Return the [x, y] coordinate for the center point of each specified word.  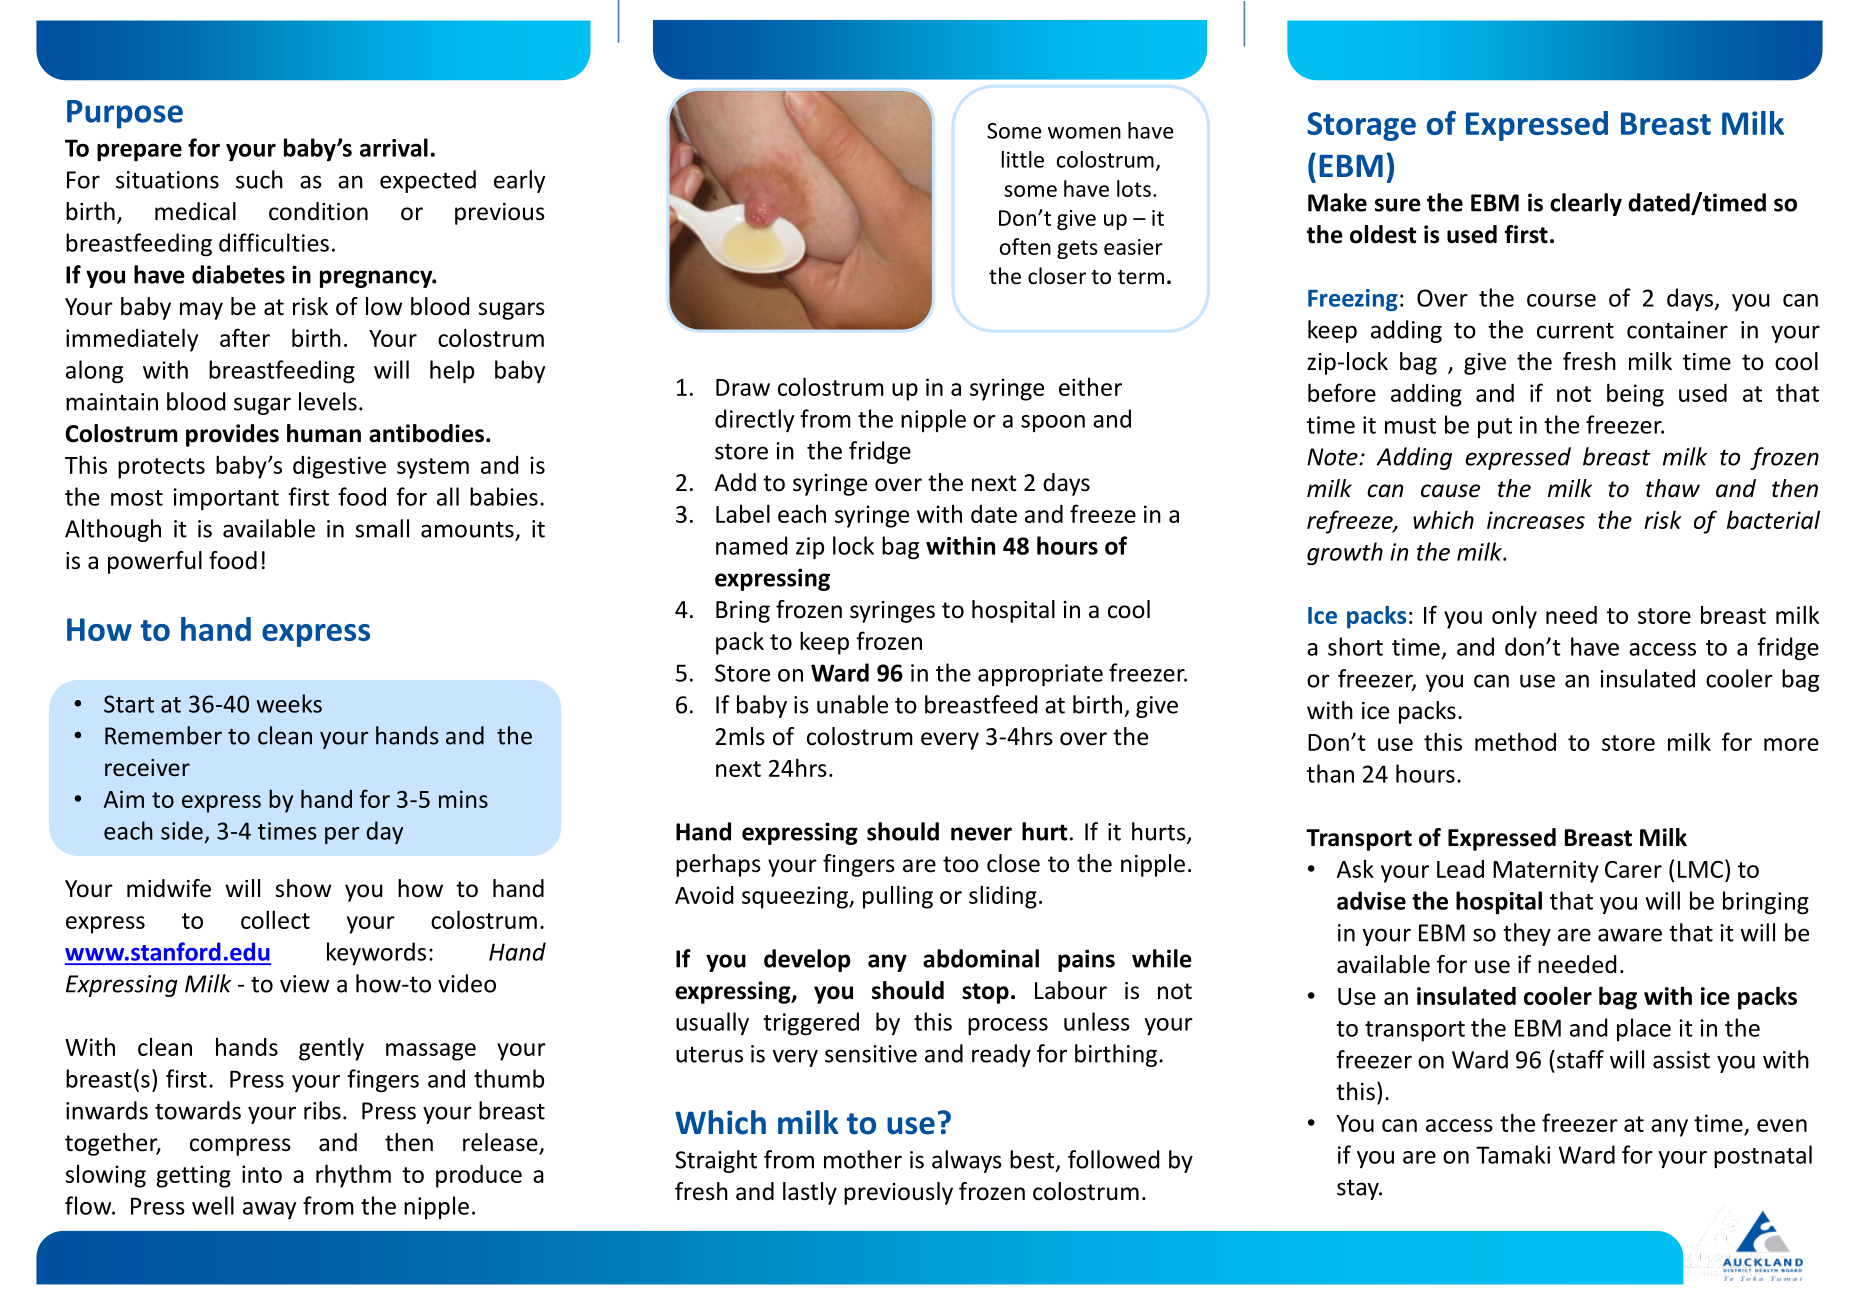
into [262, 1174]
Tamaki [1513, 1154]
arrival [394, 147]
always [967, 1161]
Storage [1361, 126]
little [1023, 159]
